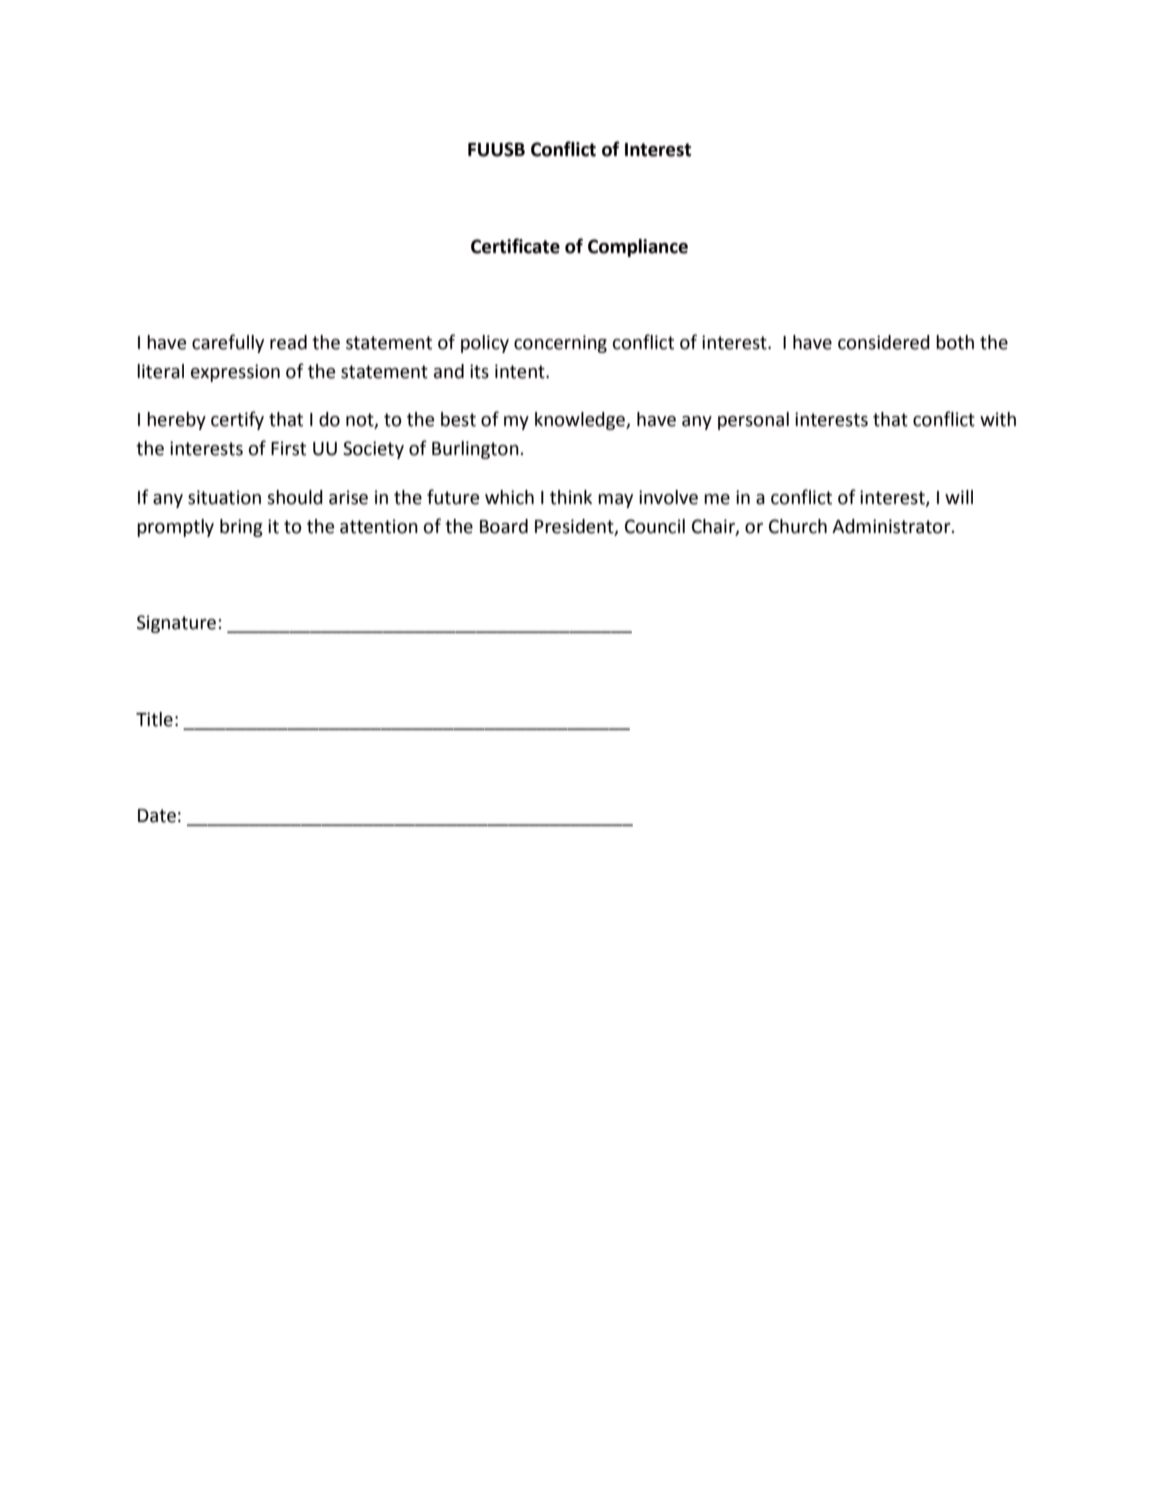 This screenshot has height=1500, width=1159. I want to click on Compliance, so click(638, 248).
